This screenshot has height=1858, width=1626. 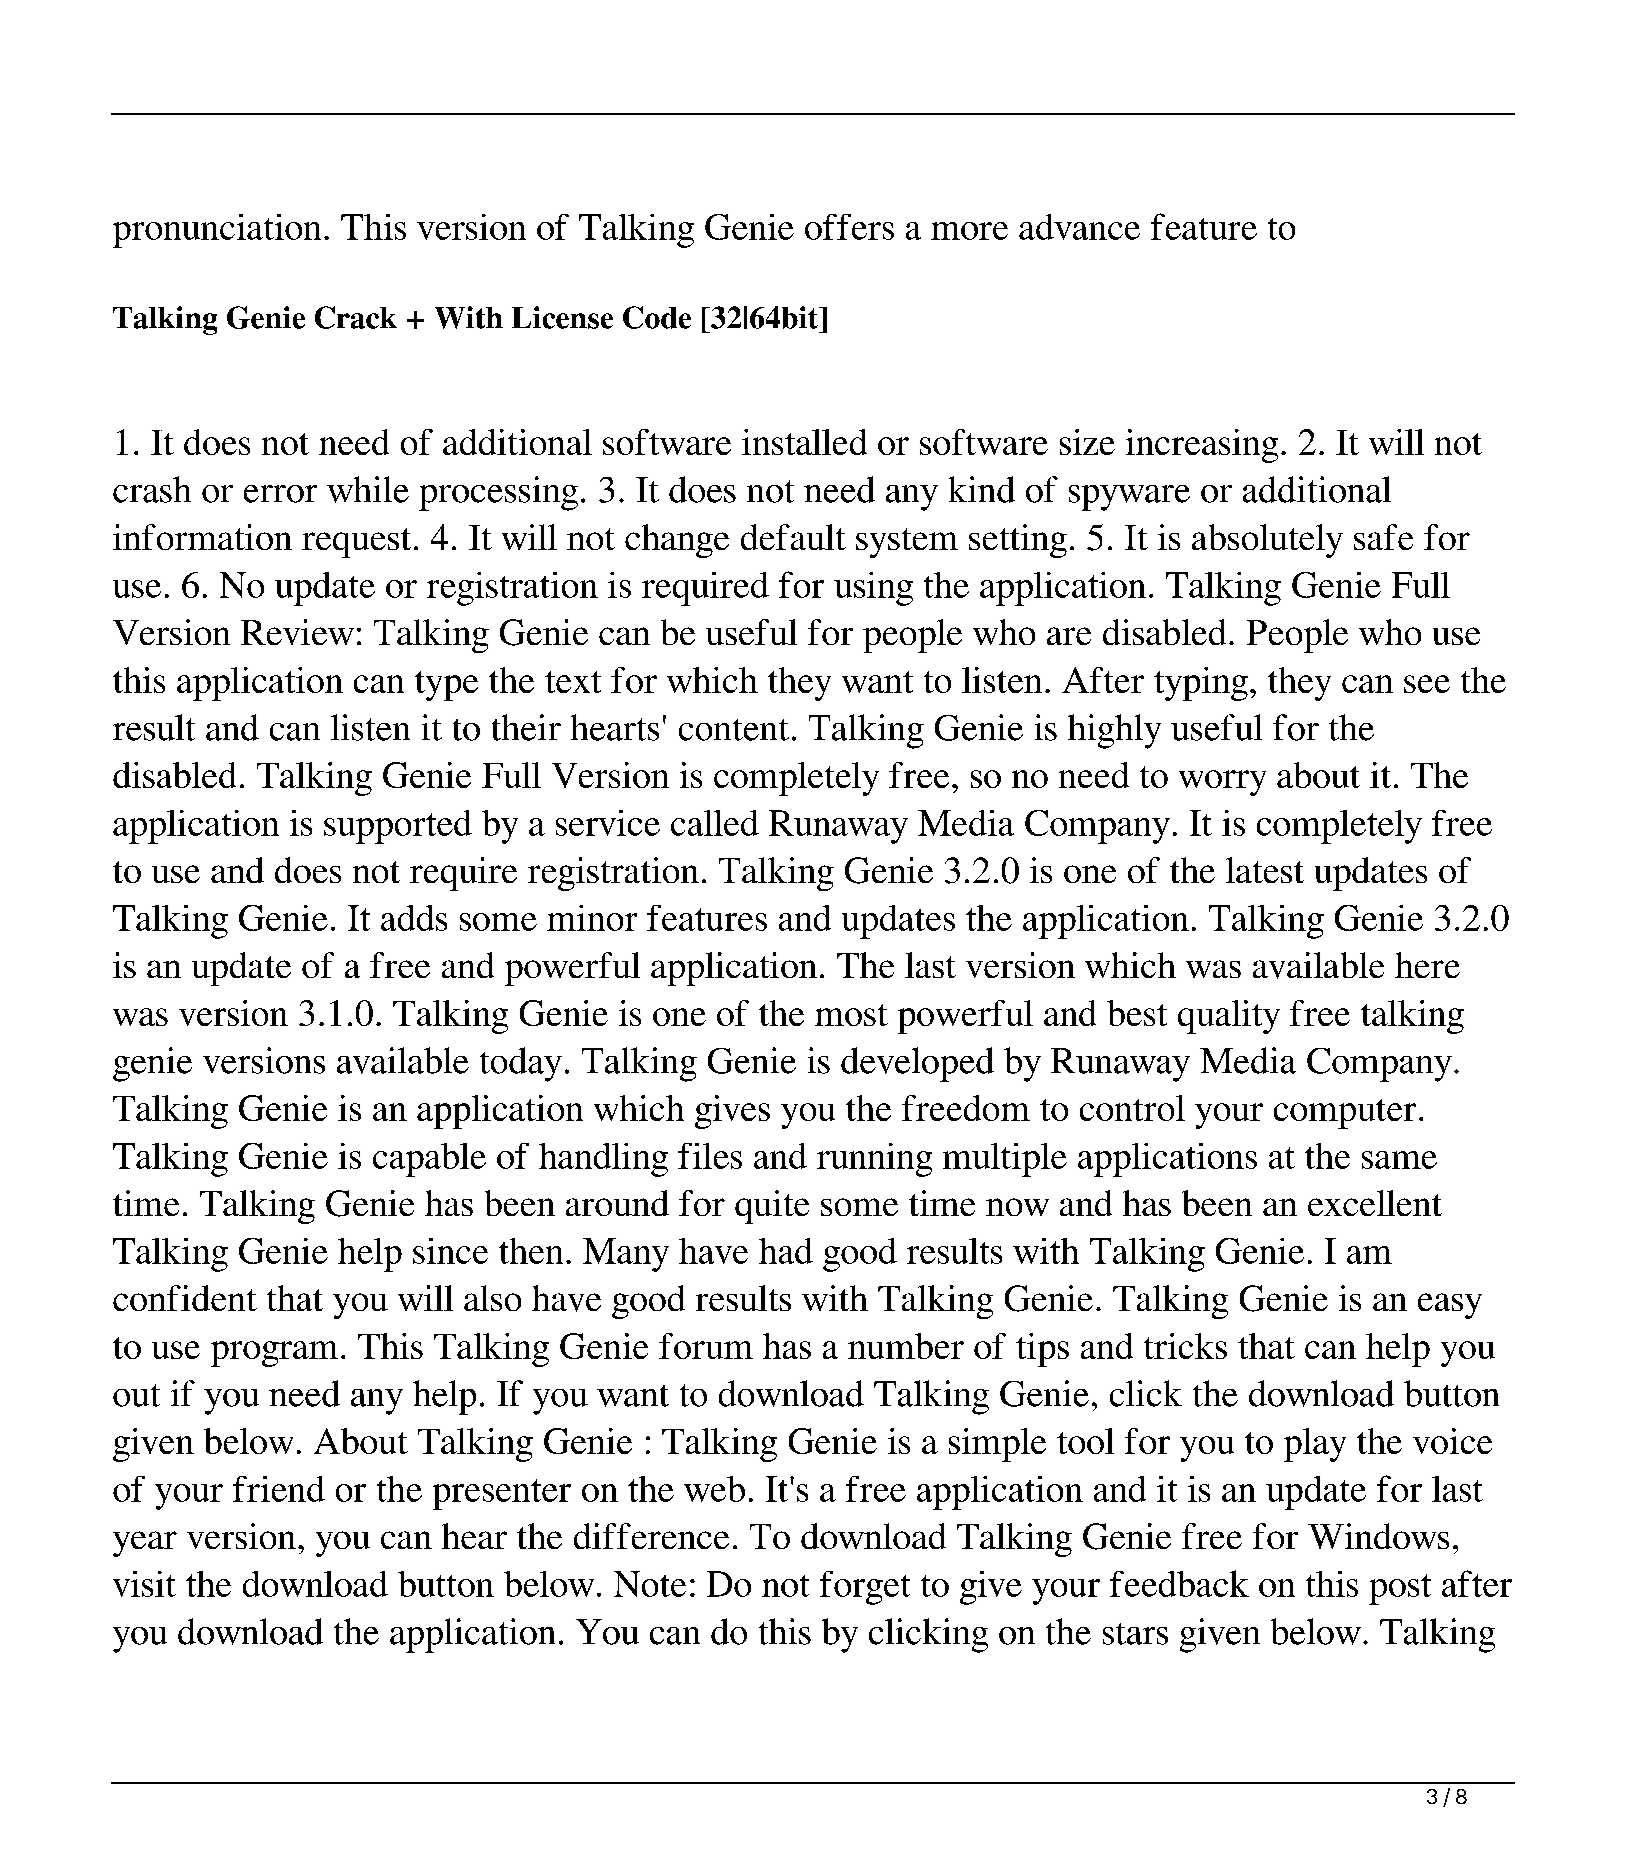 What do you see at coordinates (414, 918) in the screenshot?
I see `adds` at bounding box center [414, 918].
